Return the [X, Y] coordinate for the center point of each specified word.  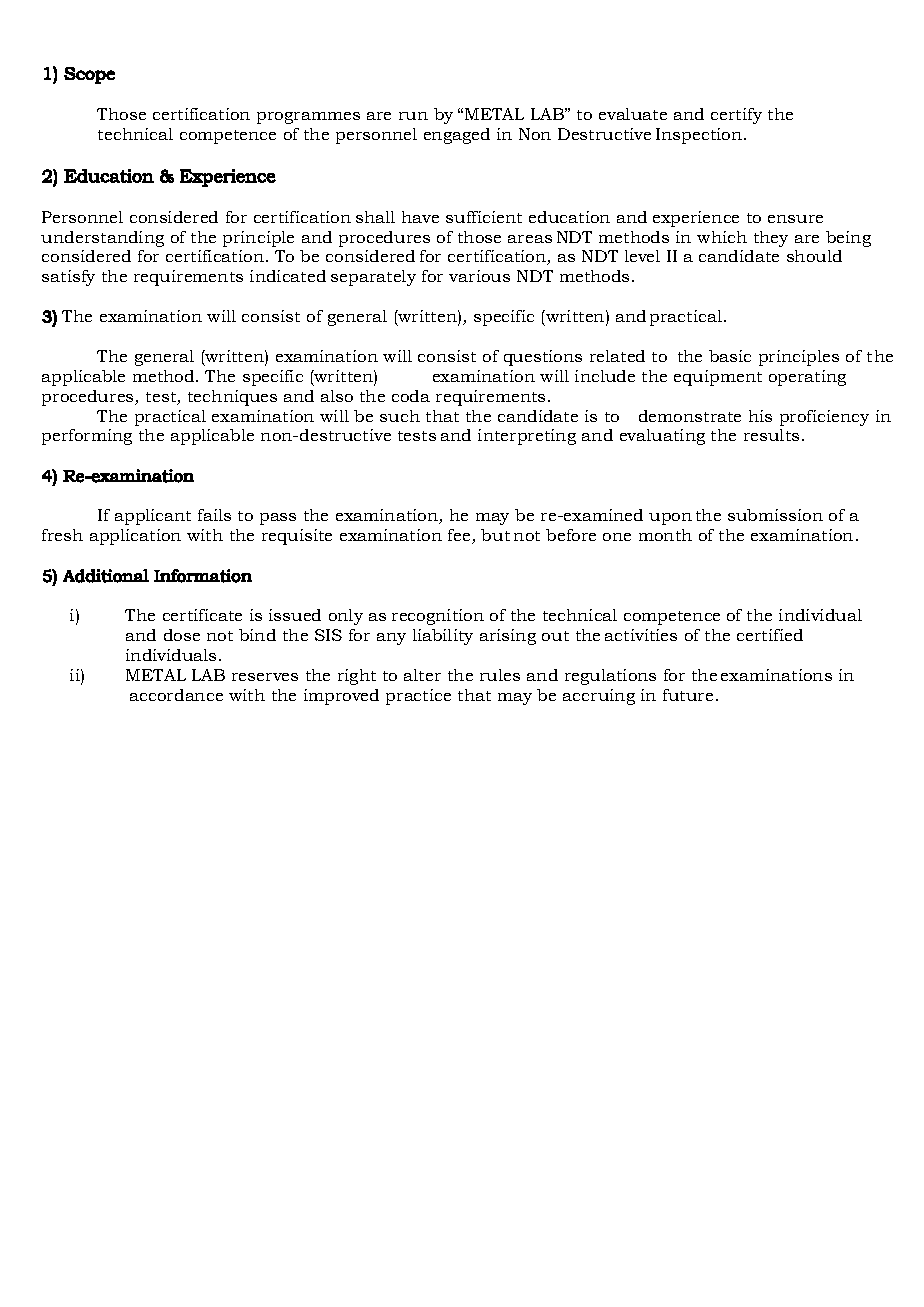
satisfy [68, 278]
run [413, 116]
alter [422, 675]
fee [460, 536]
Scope [89, 75]
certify [736, 116]
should [814, 256]
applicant [153, 517]
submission [775, 515]
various [479, 276]
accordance [176, 695]
